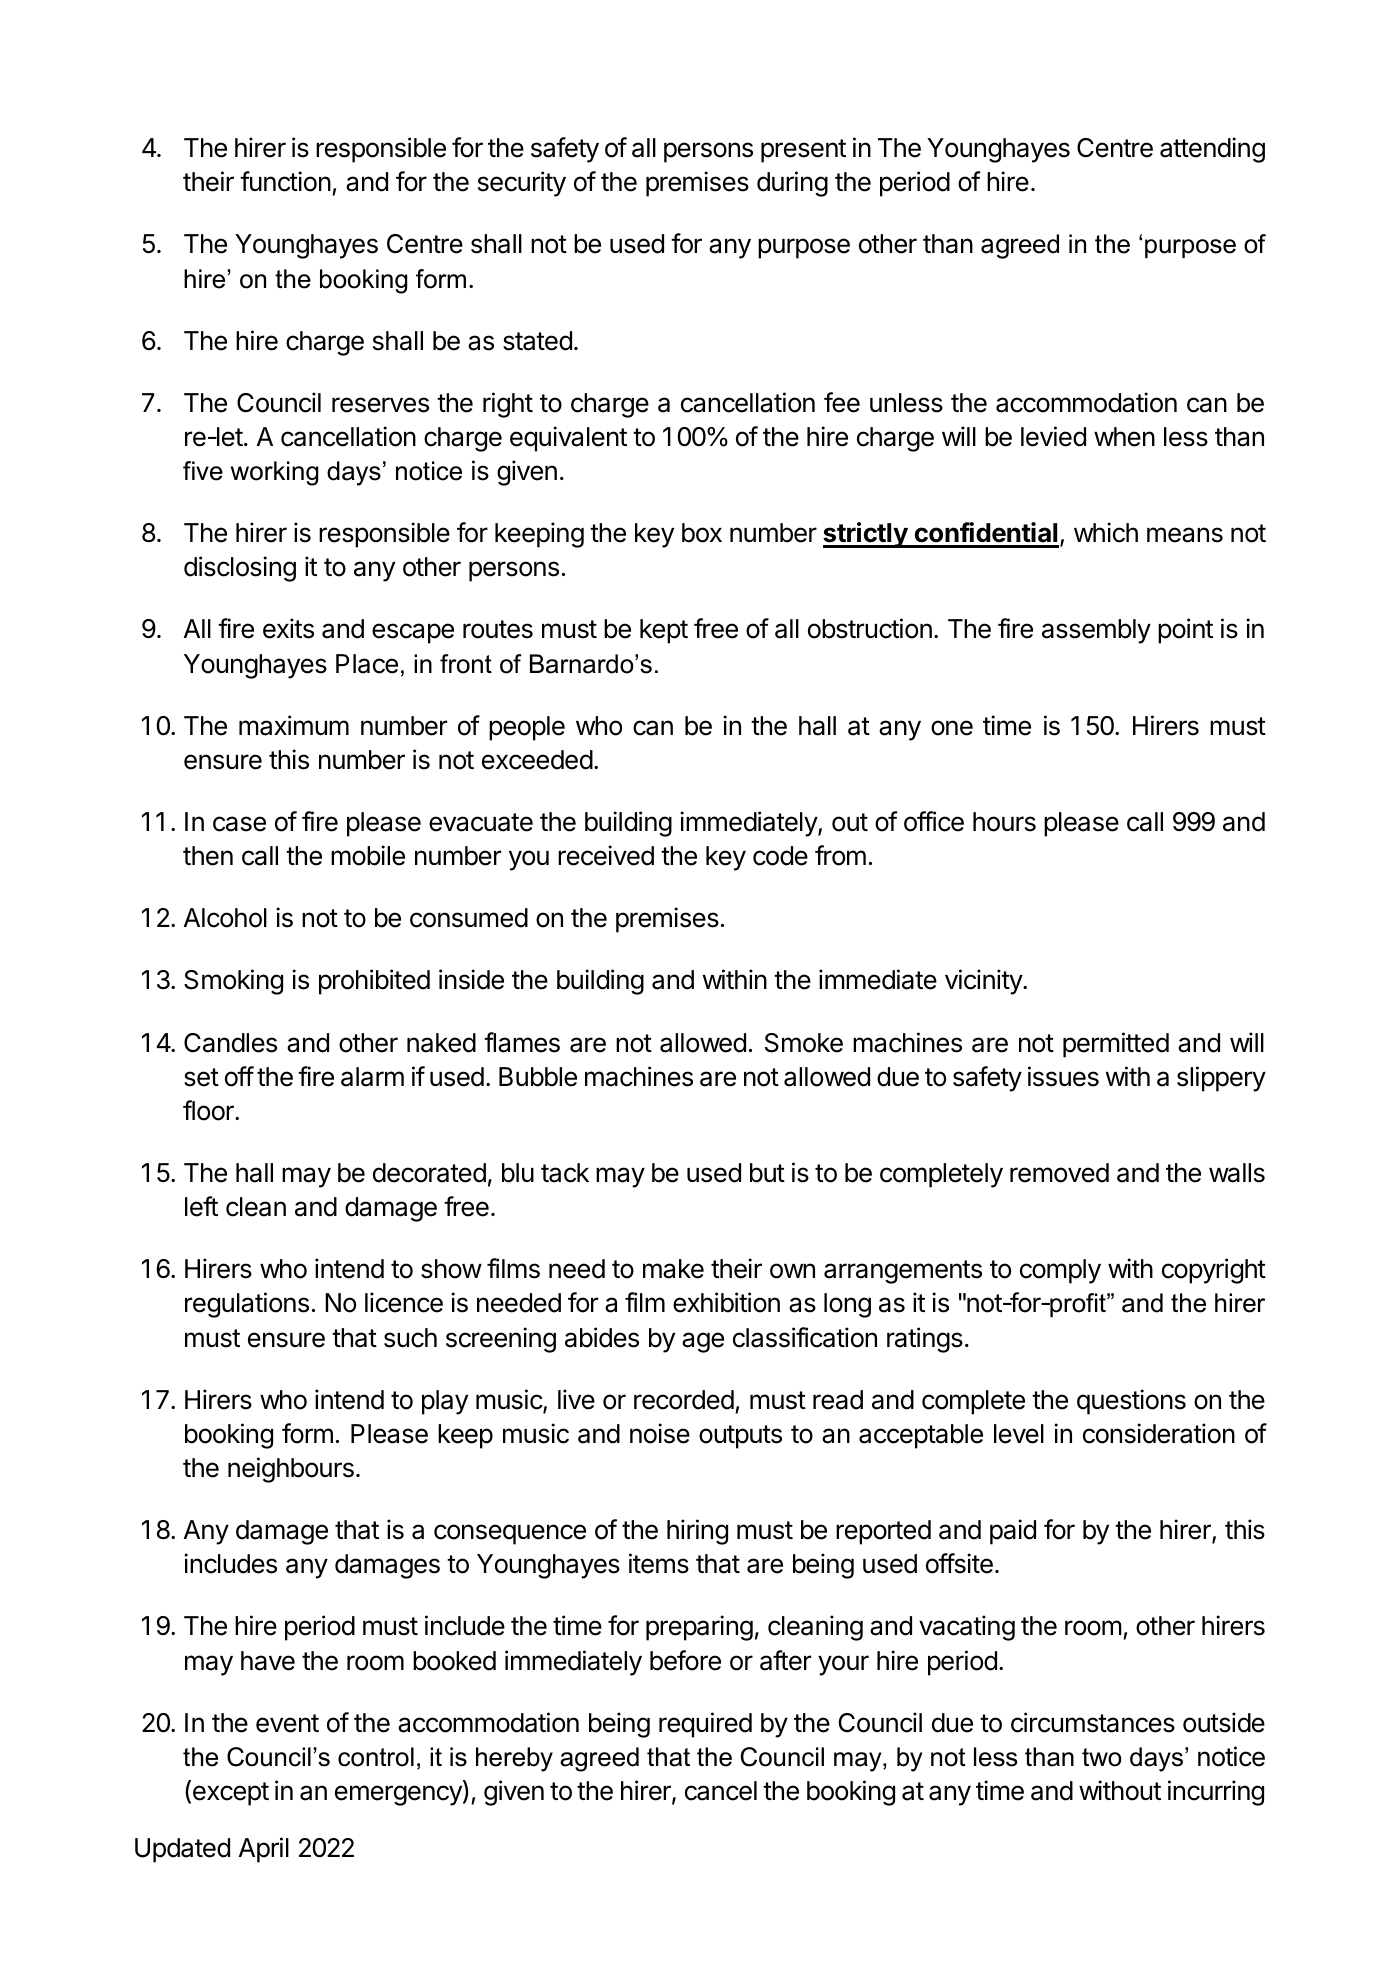 The width and height of the image is (1398, 1977). Describe the element at coordinates (1212, 150) in the image. I see `attending` at that location.
